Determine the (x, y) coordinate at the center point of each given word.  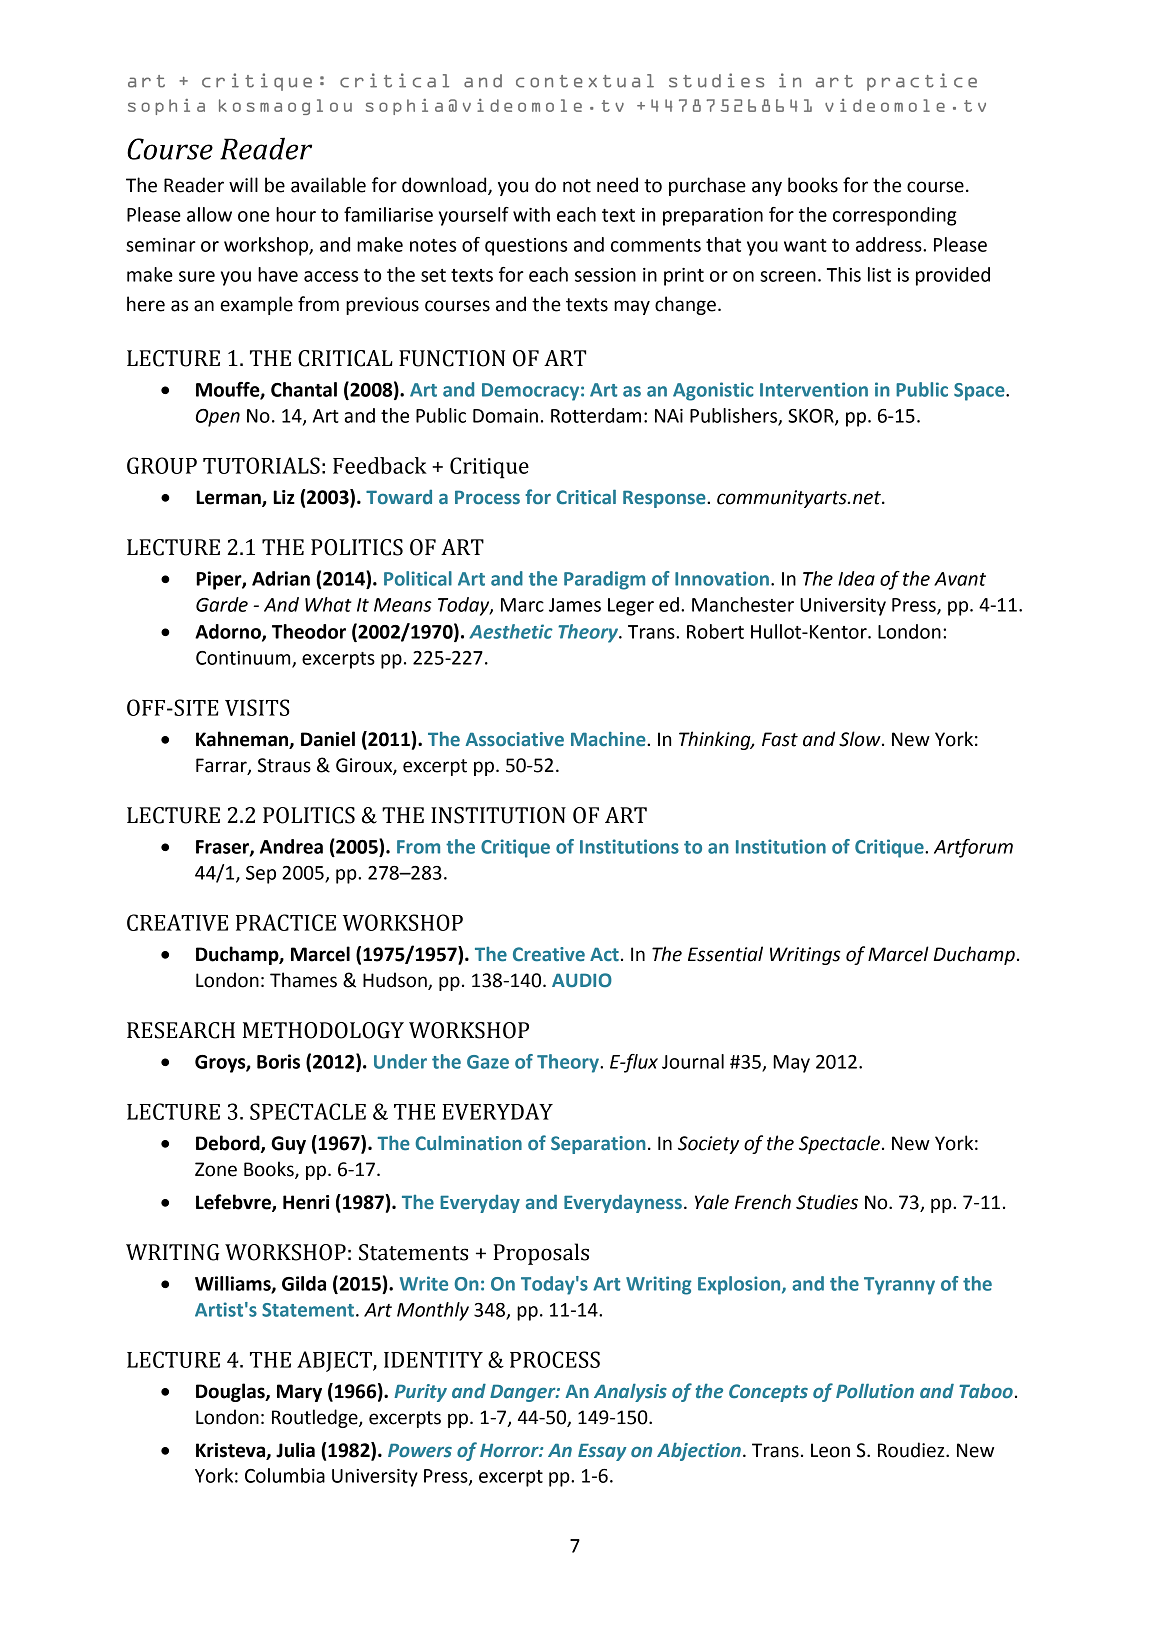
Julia (295, 1450)
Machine (609, 739)
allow (209, 214)
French (763, 1202)
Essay (602, 1452)
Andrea (291, 846)
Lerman (229, 498)
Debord (229, 1144)
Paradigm (604, 580)
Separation (598, 1145)
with (531, 214)
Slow (861, 739)
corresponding (894, 216)
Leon (830, 1450)
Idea (856, 578)
